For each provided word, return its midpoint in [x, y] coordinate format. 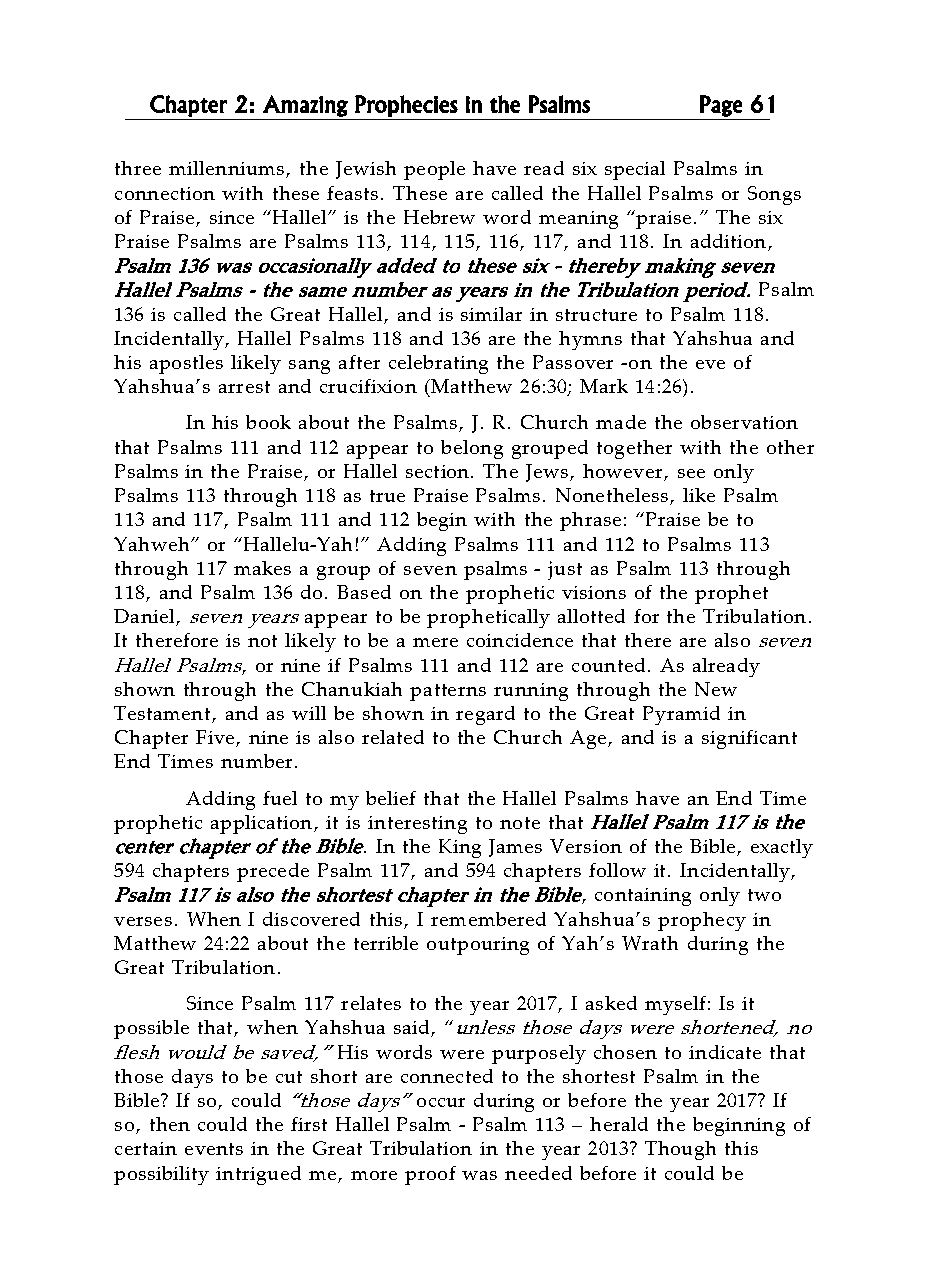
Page [721, 106]
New [716, 689]
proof [430, 1175]
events [214, 1149]
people [434, 170]
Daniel [145, 617]
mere [435, 642]
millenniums [228, 169]
